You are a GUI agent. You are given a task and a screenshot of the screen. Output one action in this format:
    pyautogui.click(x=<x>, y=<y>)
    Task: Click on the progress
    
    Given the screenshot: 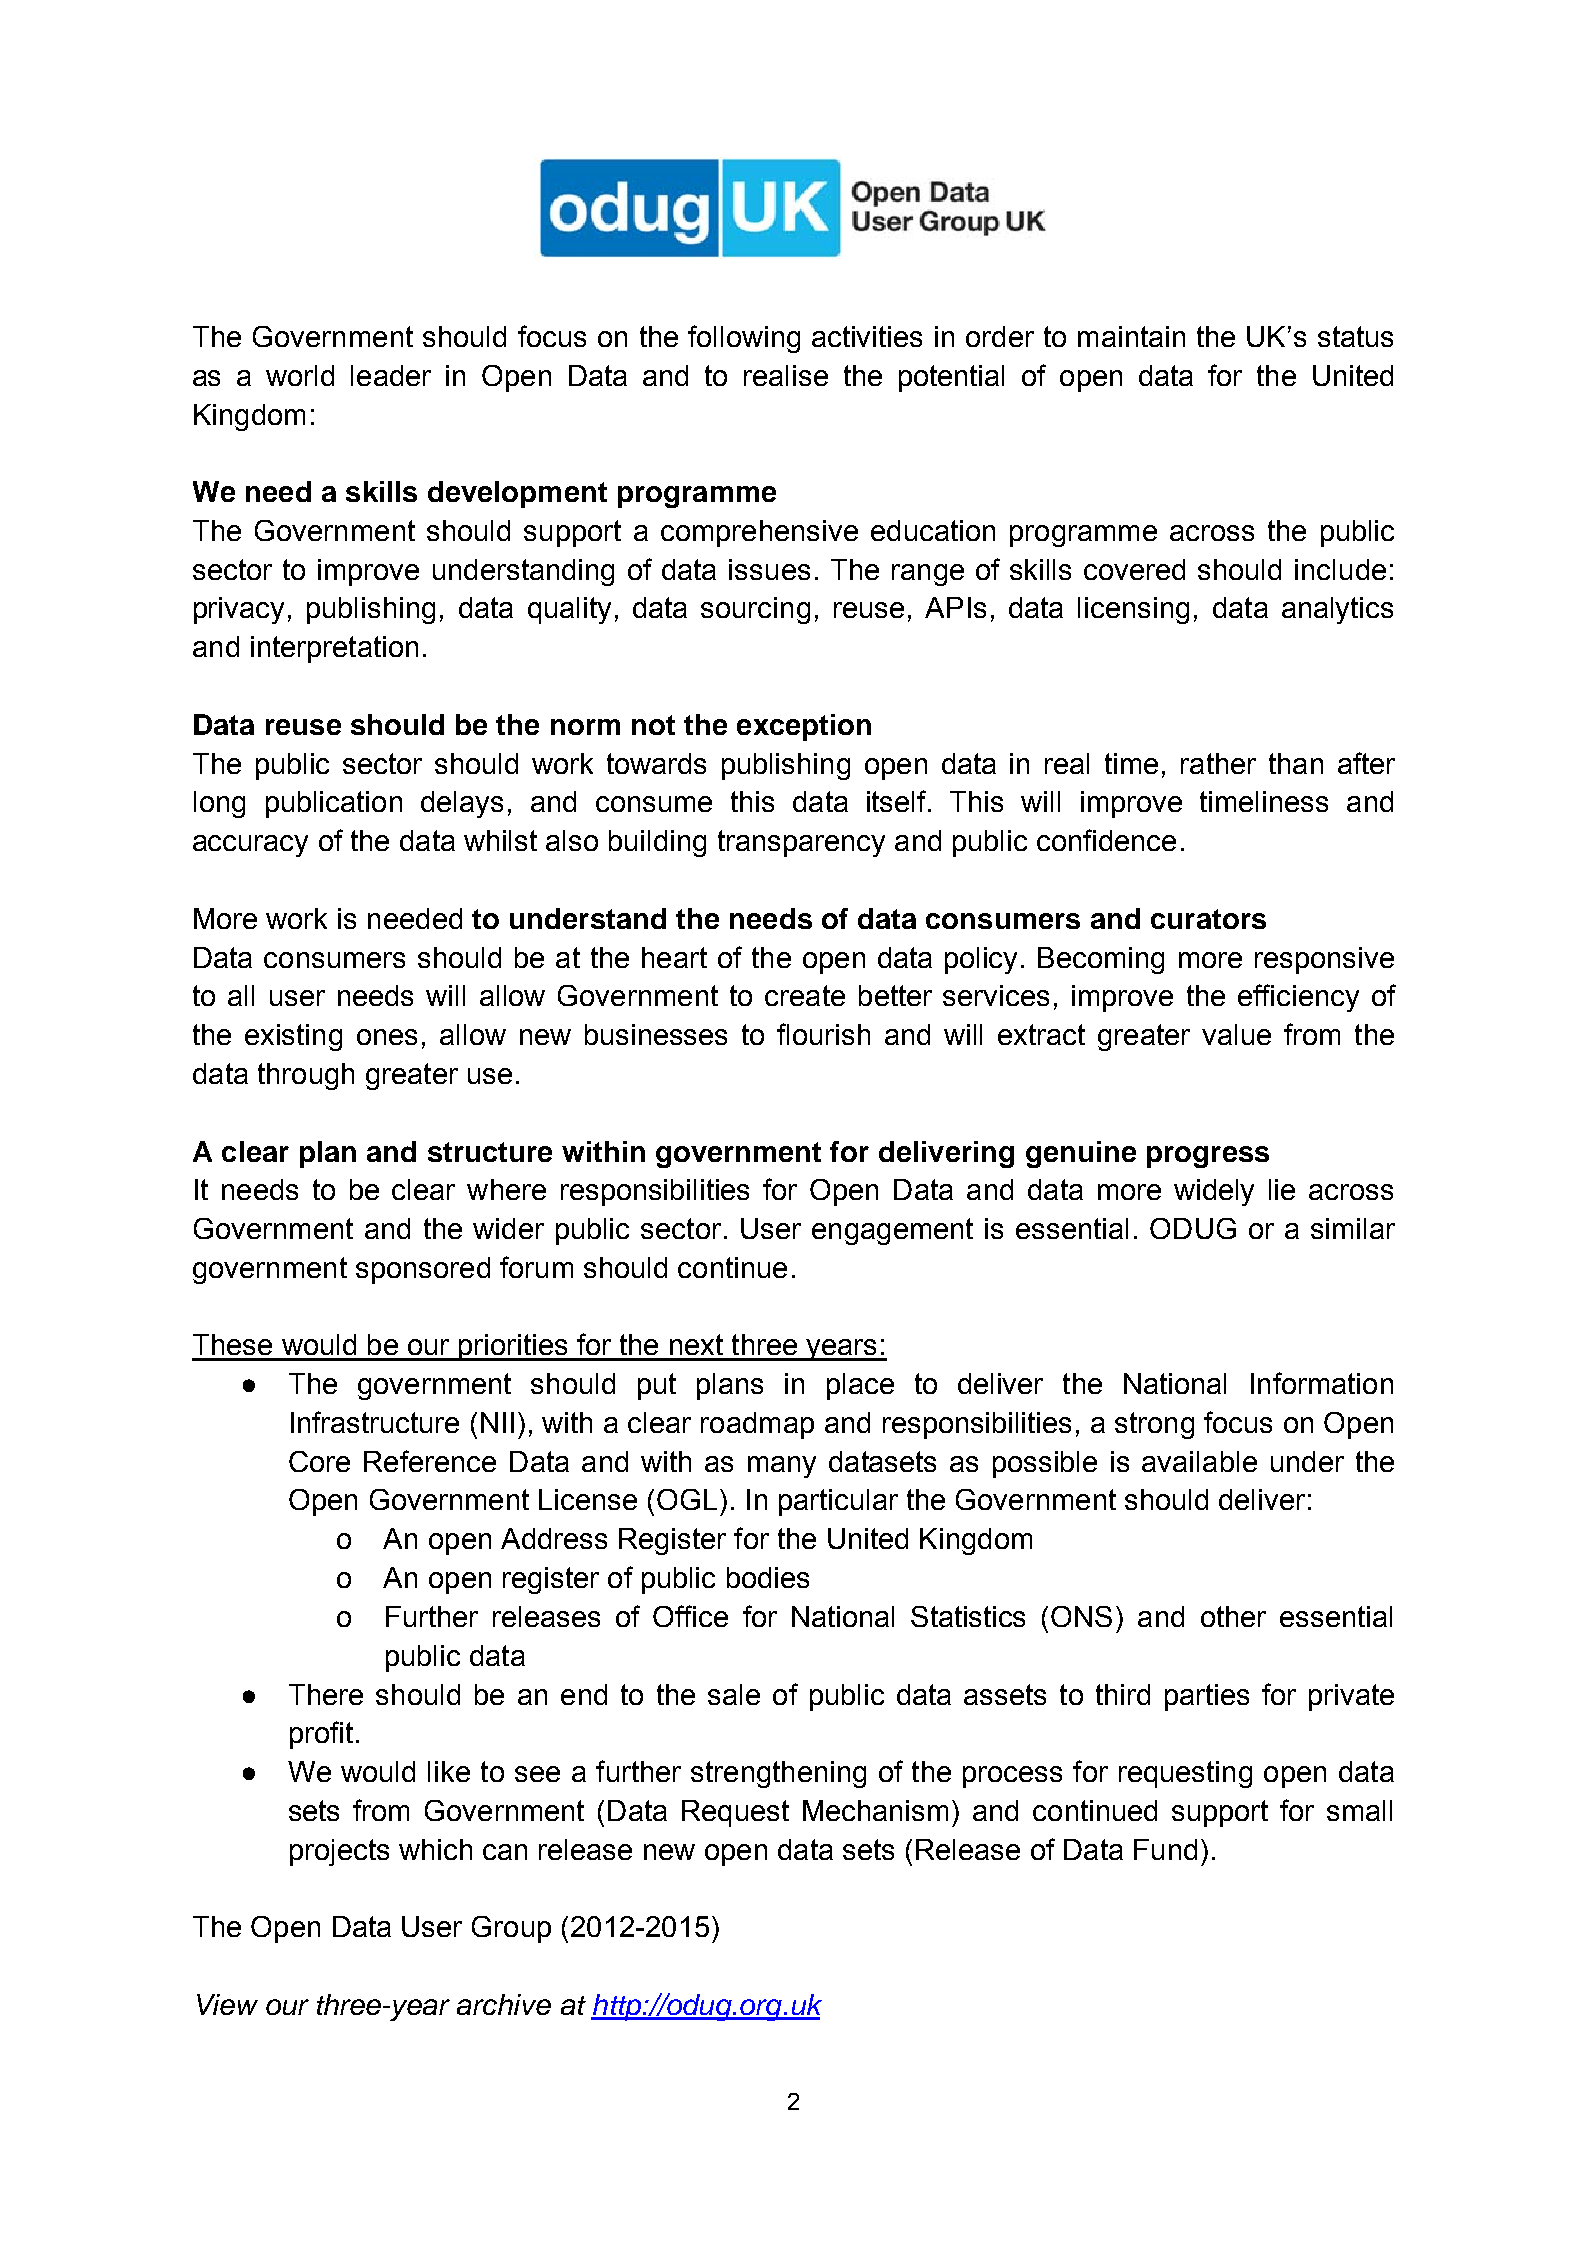 What is the action you would take?
    pyautogui.click(x=1208, y=1157)
